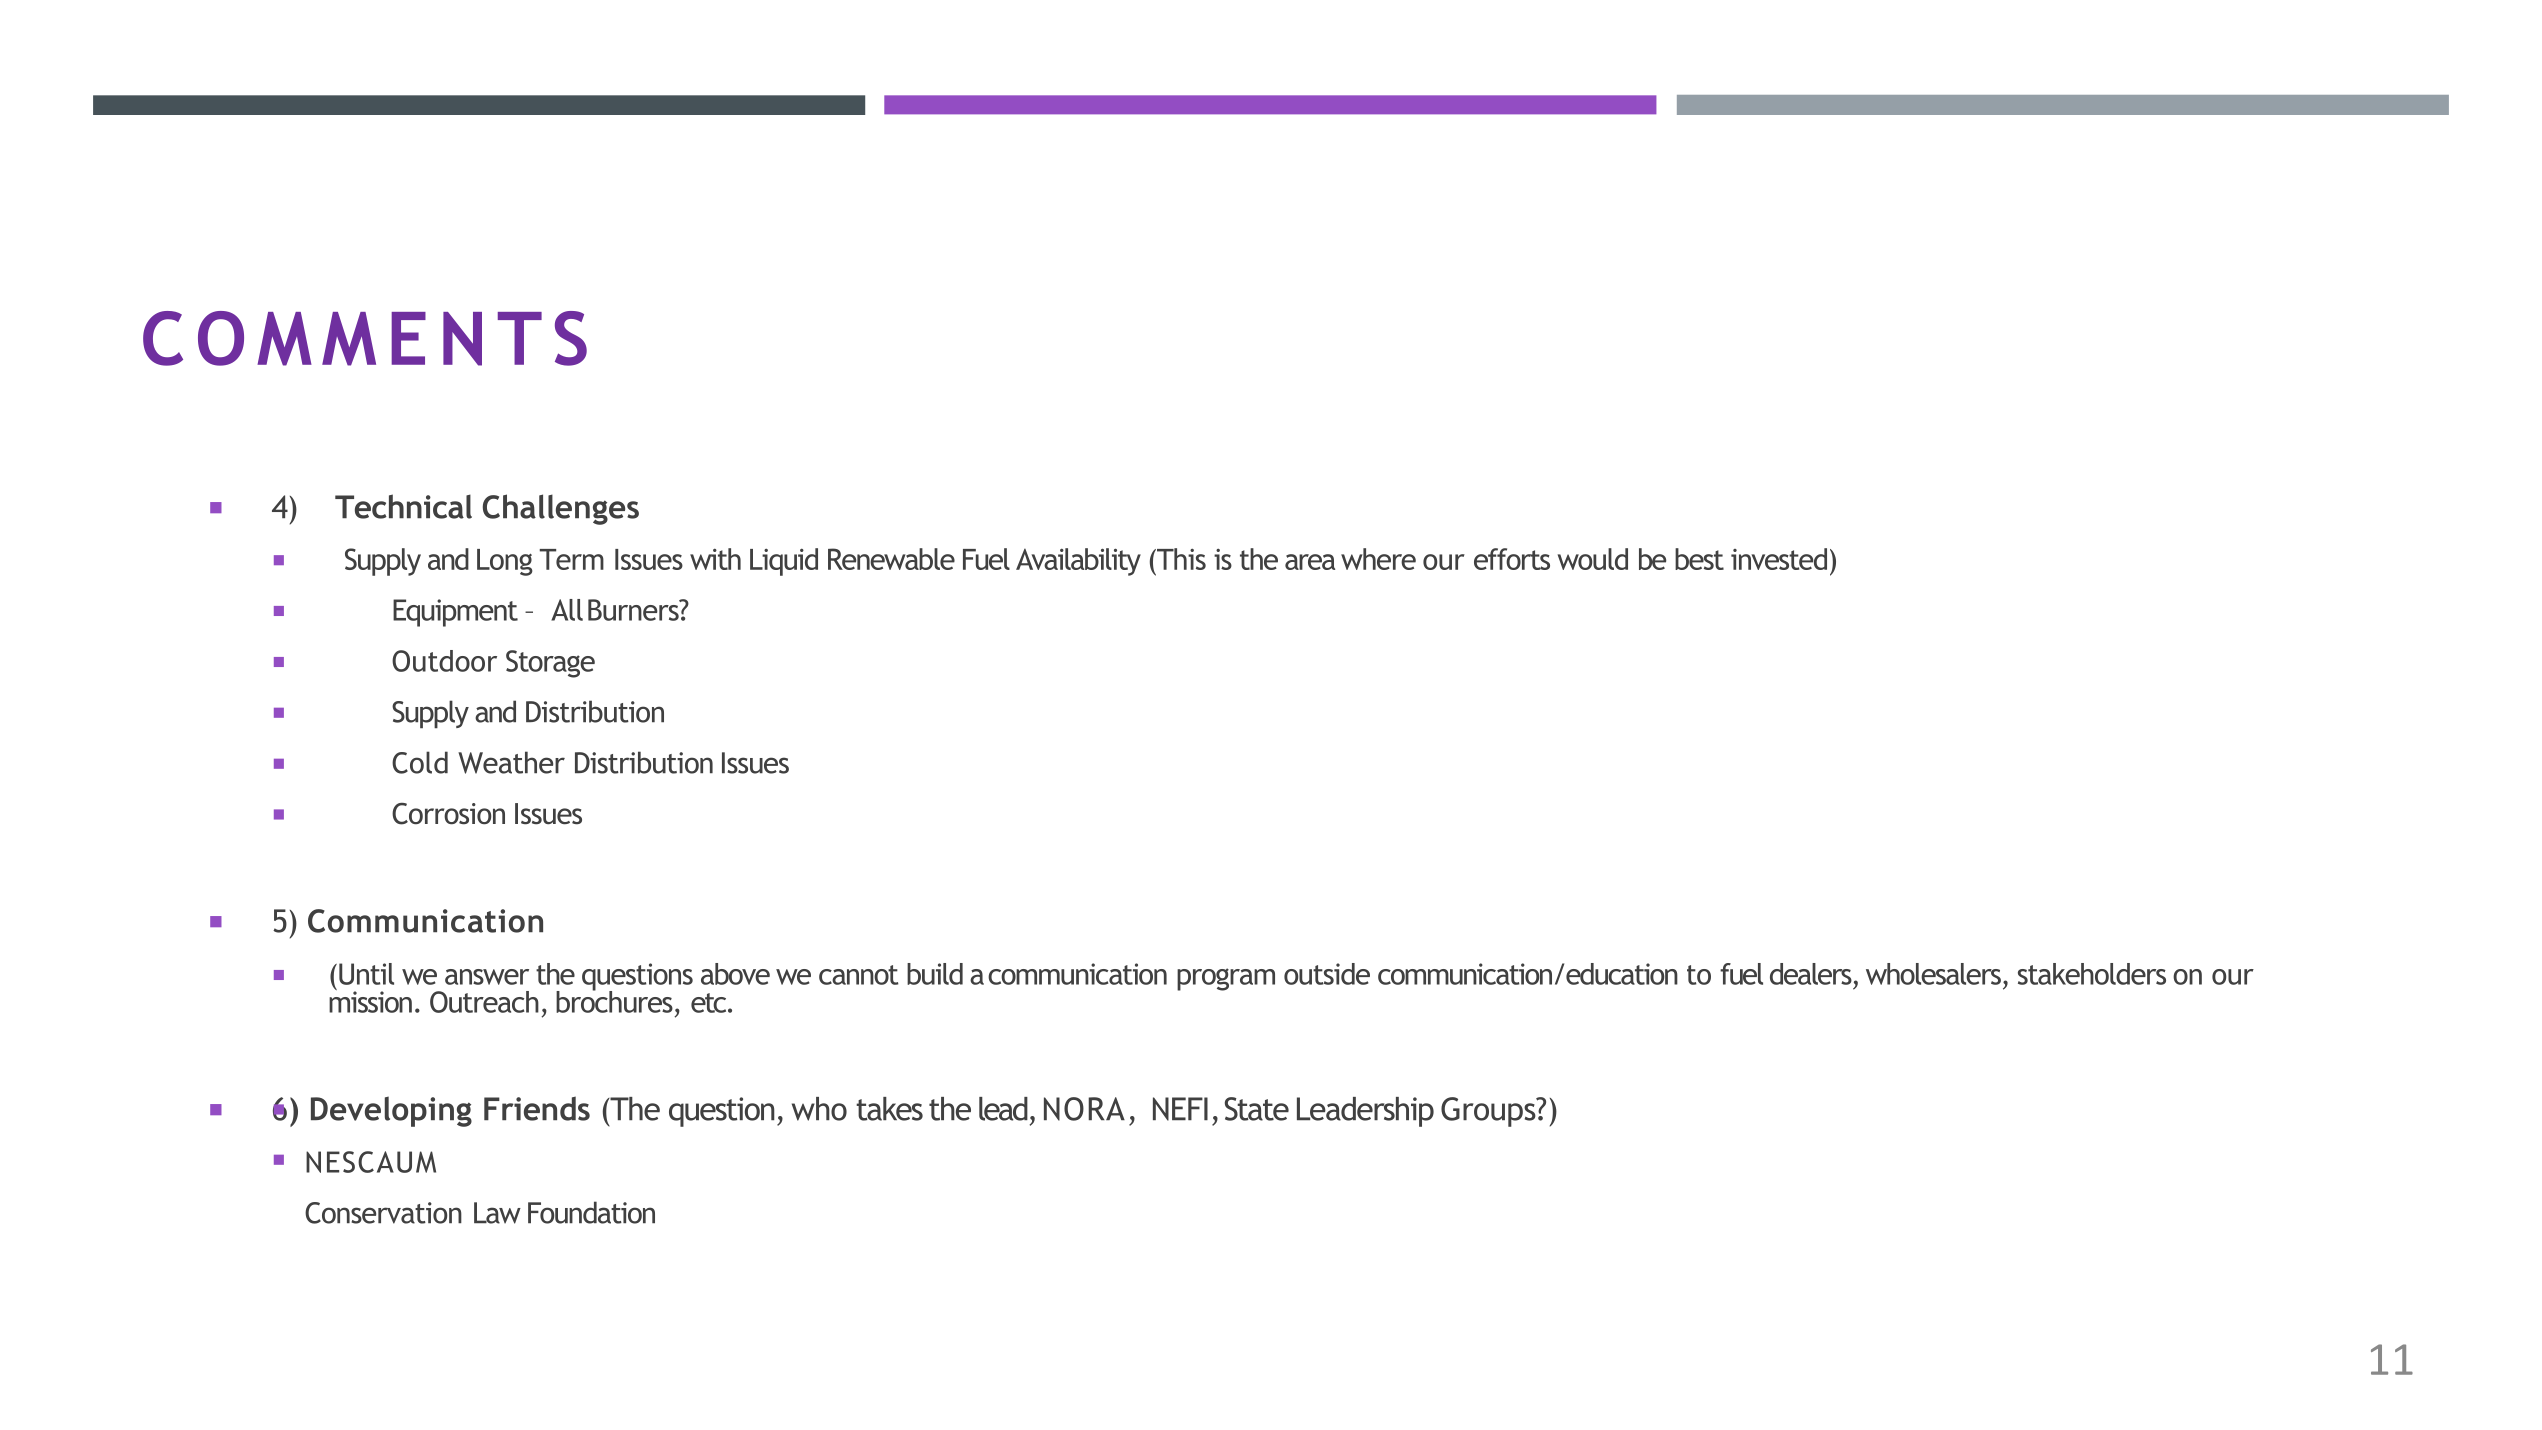 This page has height=1430, width=2542. I want to click on area, so click(1310, 562).
